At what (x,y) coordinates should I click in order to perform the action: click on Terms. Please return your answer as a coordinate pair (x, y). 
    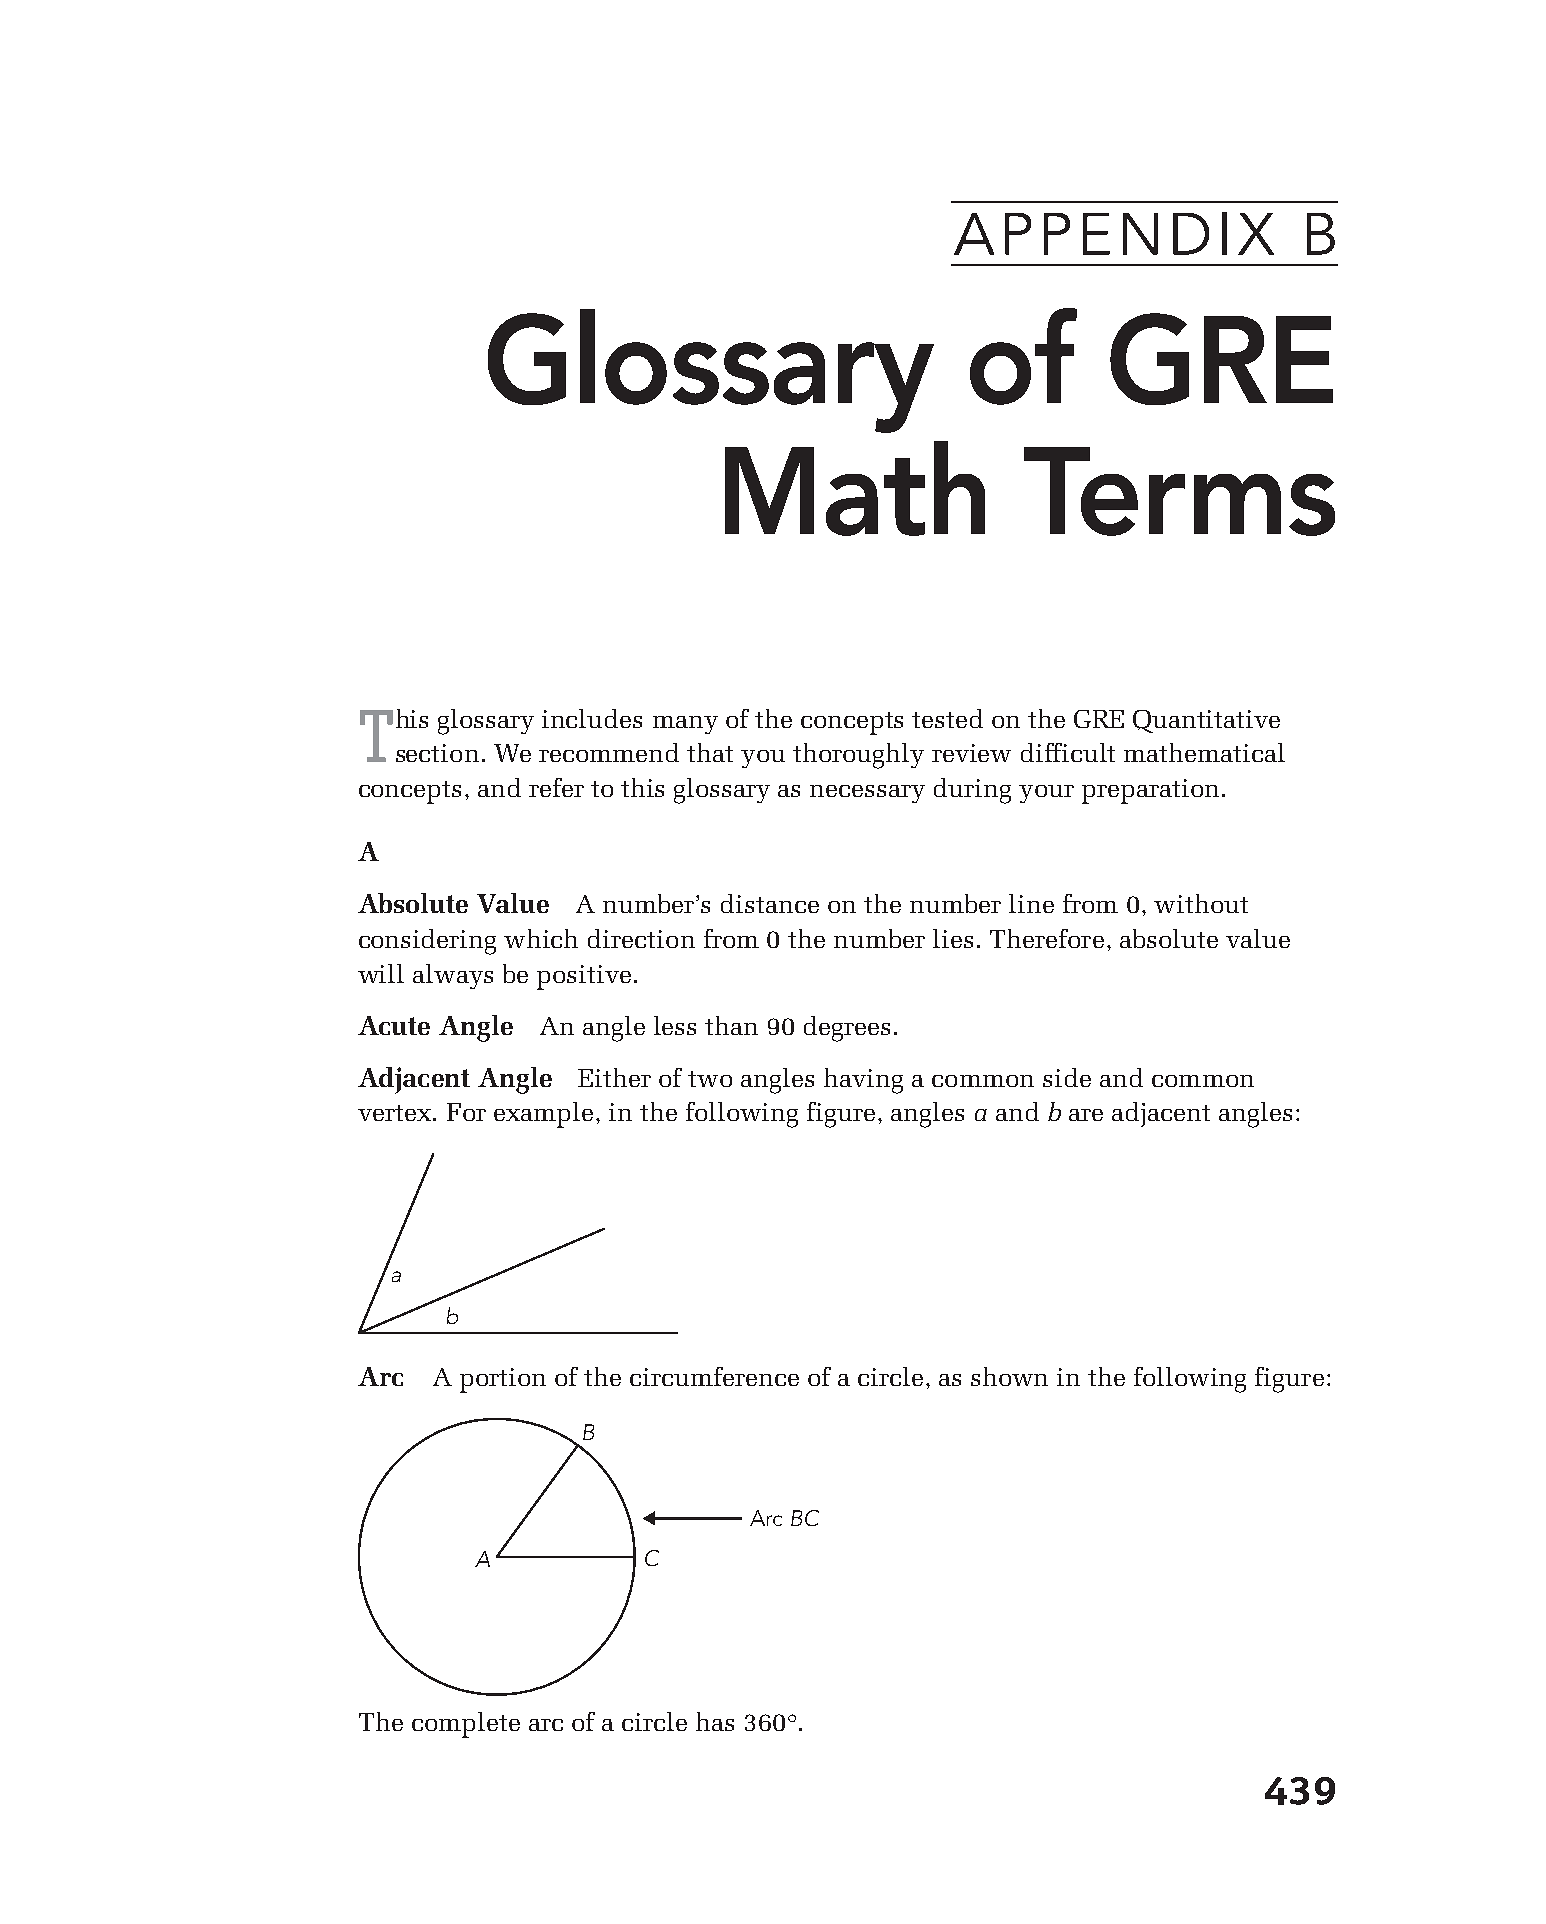
    Looking at the image, I should click on (1179, 491).
